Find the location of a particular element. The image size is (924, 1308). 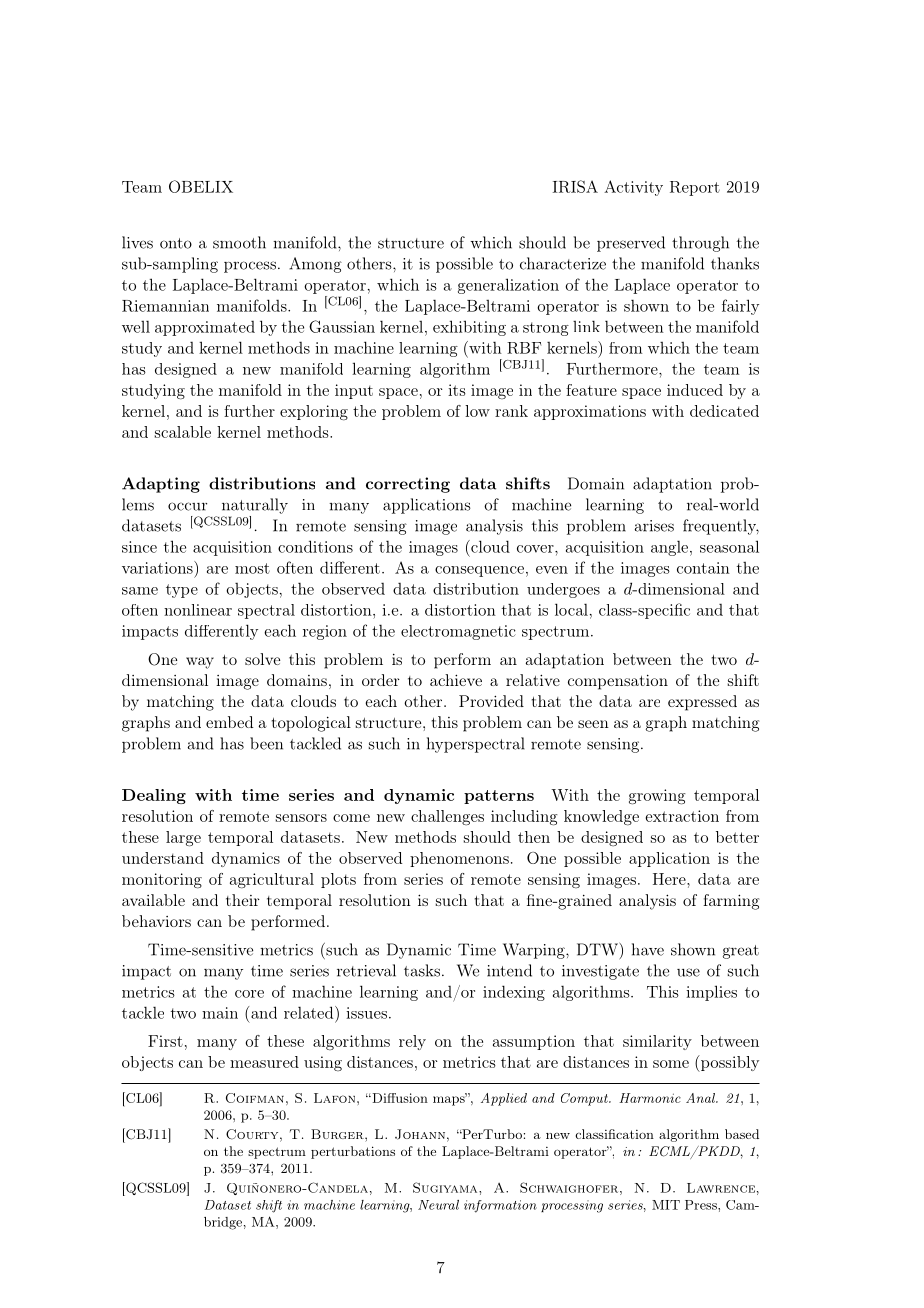

its is located at coordinates (457, 390).
